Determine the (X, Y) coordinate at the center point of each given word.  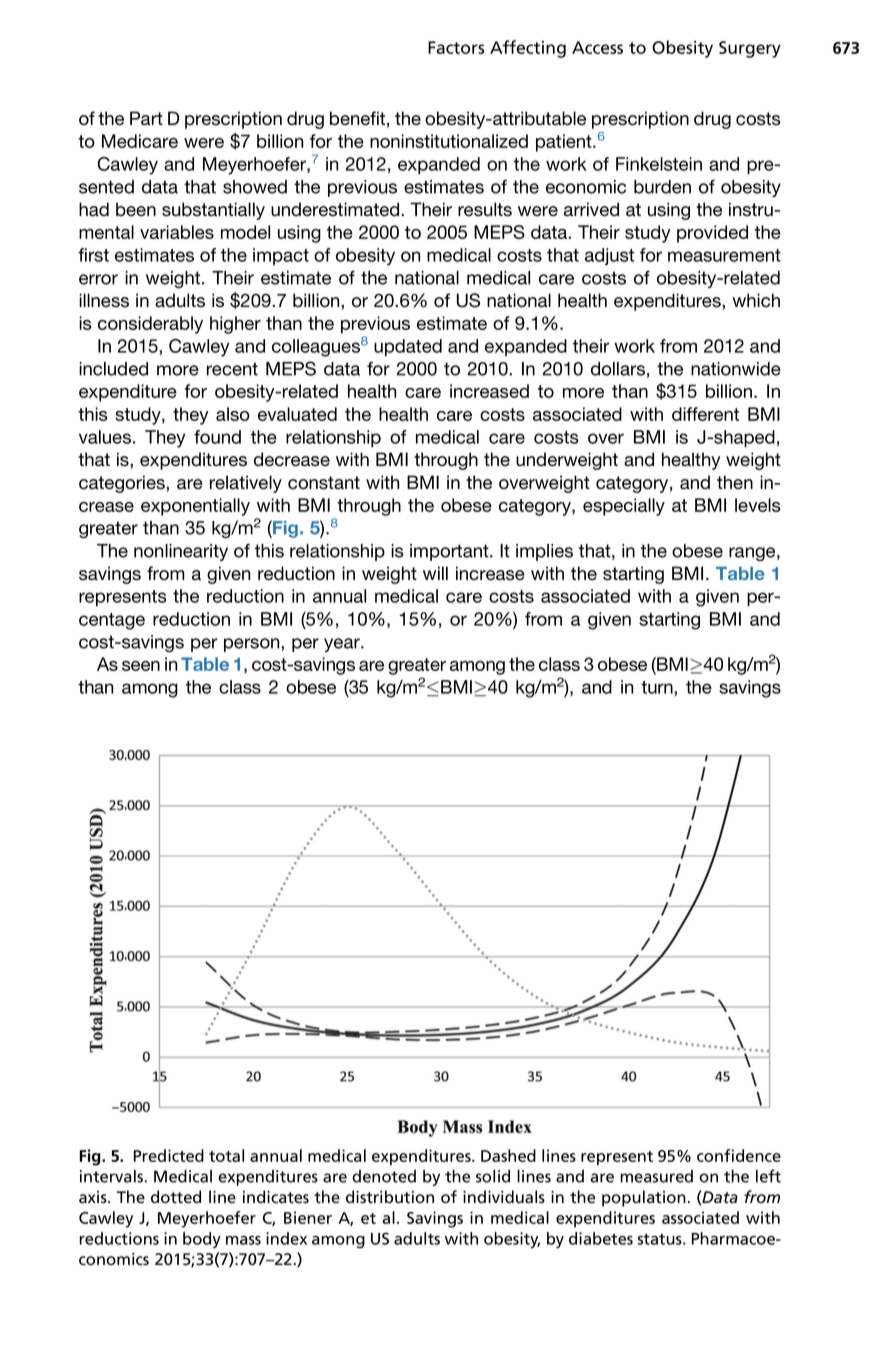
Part (146, 118)
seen (141, 666)
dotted (176, 1197)
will (435, 573)
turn (658, 687)
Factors (456, 47)
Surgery (750, 49)
